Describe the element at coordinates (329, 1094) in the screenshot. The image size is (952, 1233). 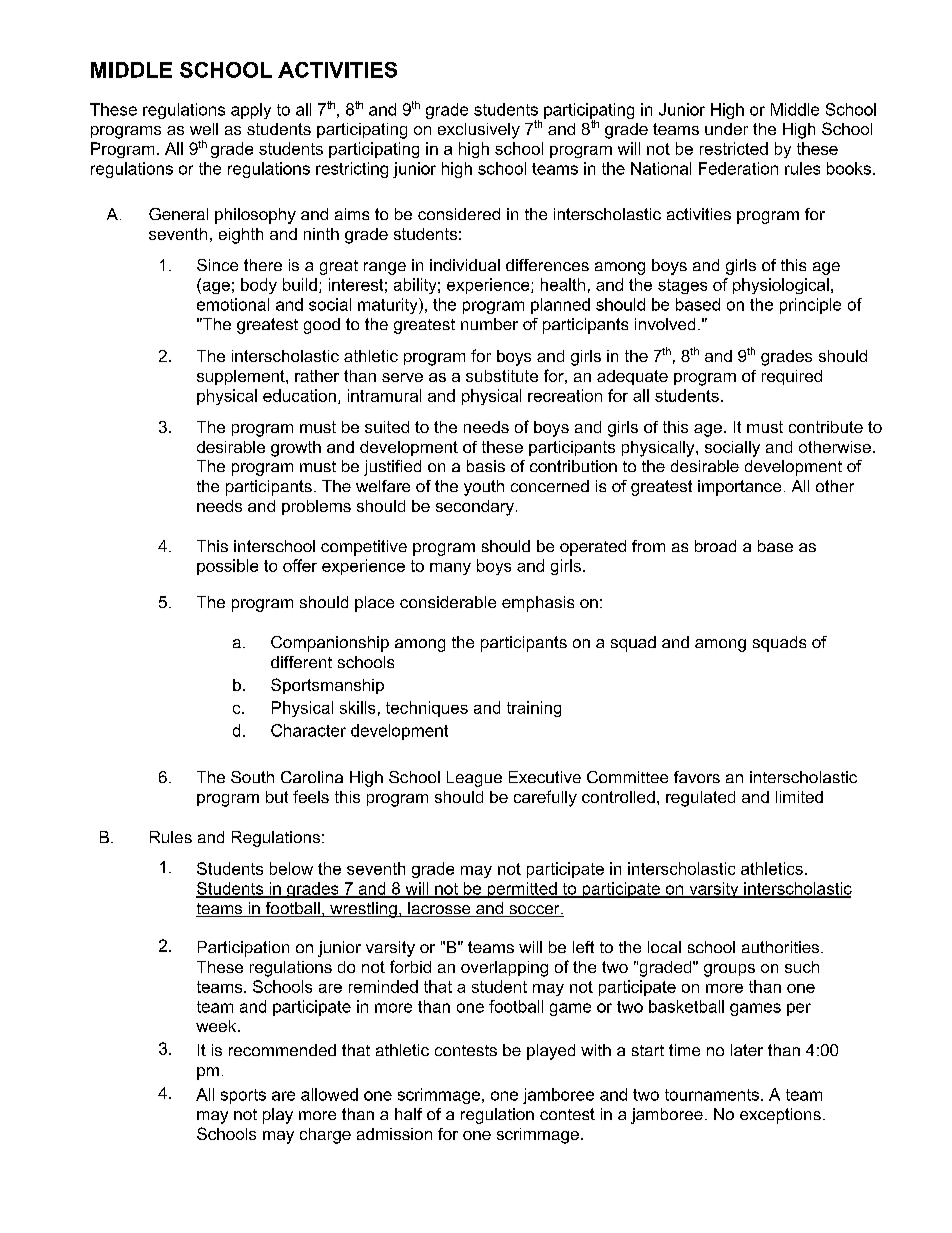
I see `allowed` at that location.
